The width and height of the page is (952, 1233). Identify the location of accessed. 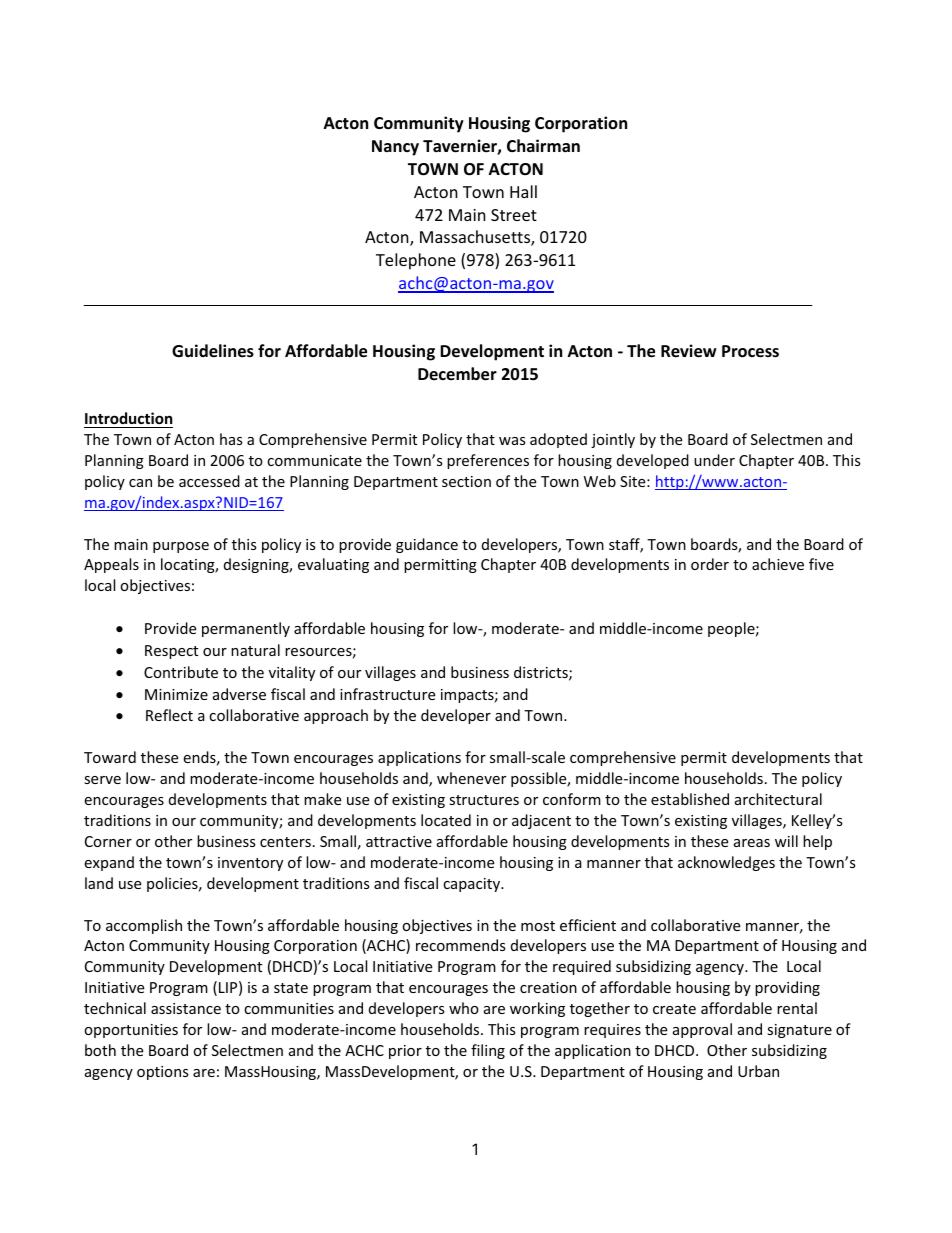
(209, 481).
